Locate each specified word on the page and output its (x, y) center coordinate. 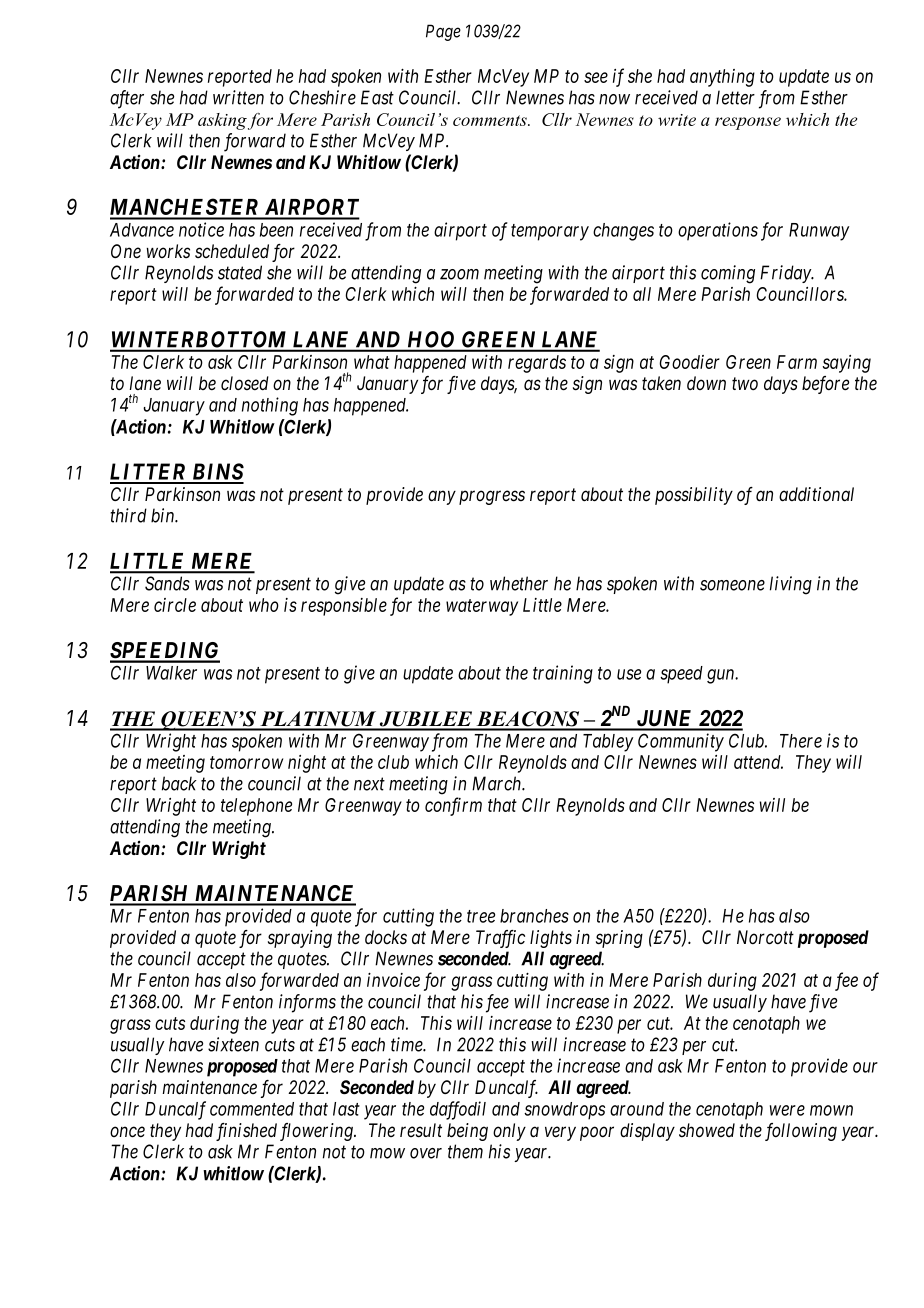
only (509, 1132)
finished (246, 1132)
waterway (482, 607)
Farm (797, 362)
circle (175, 605)
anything (722, 78)
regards (537, 364)
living (791, 585)
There (801, 741)
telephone (256, 807)
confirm (453, 806)
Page (443, 32)
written (238, 97)
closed (245, 383)
